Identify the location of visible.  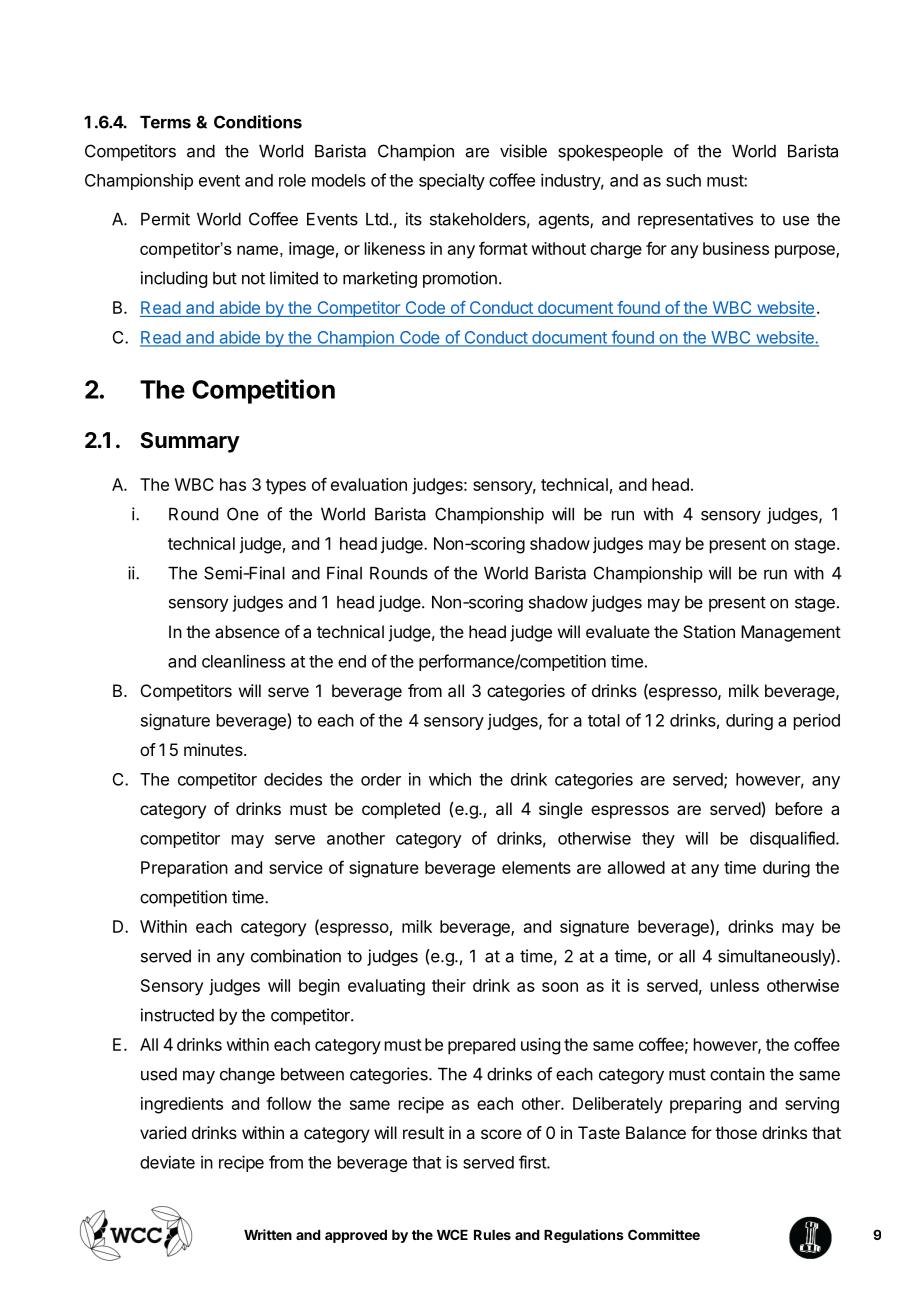
(523, 151).
